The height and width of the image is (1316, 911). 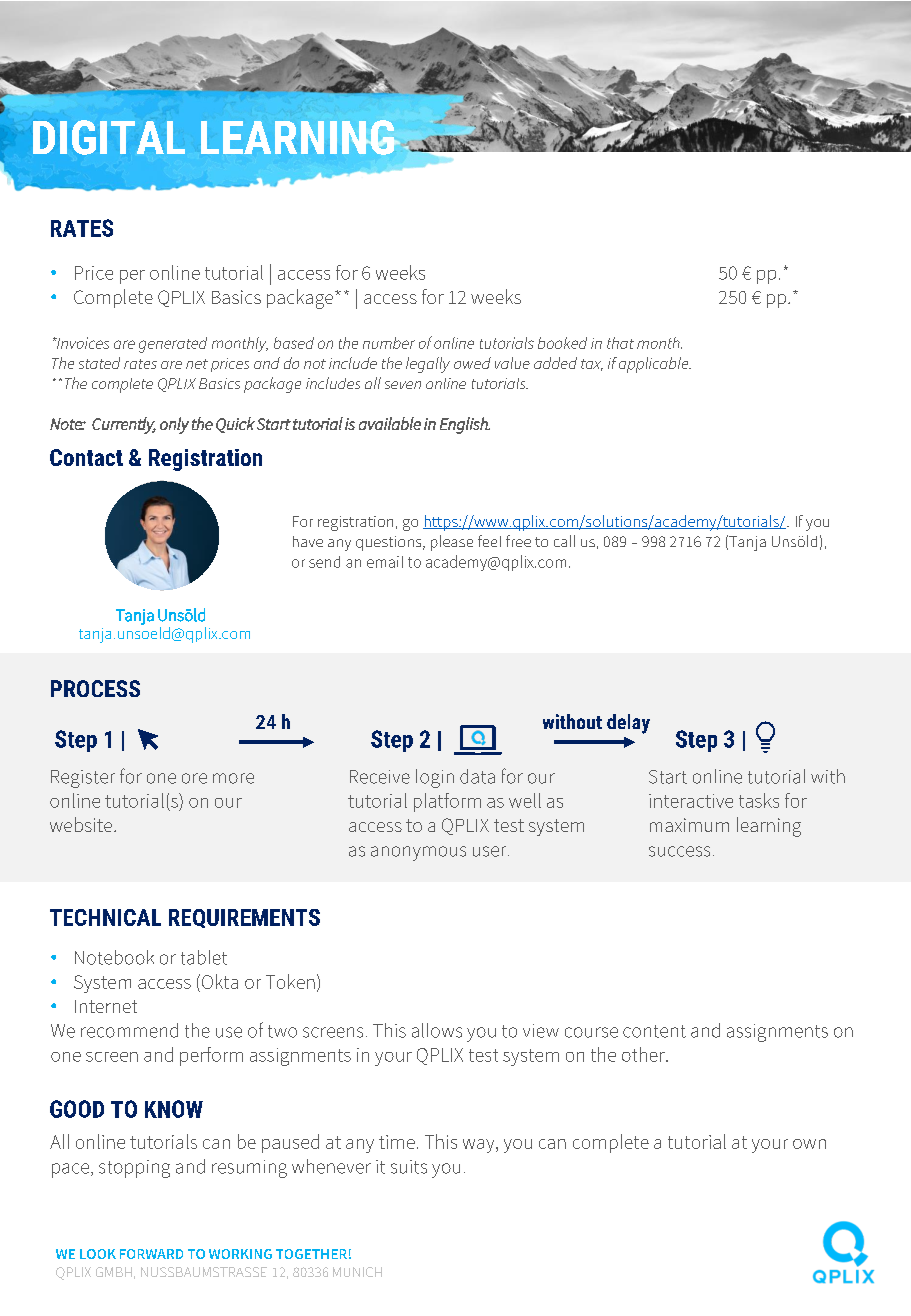 What do you see at coordinates (151, 1254) in the image?
I see `FORWARD` at bounding box center [151, 1254].
